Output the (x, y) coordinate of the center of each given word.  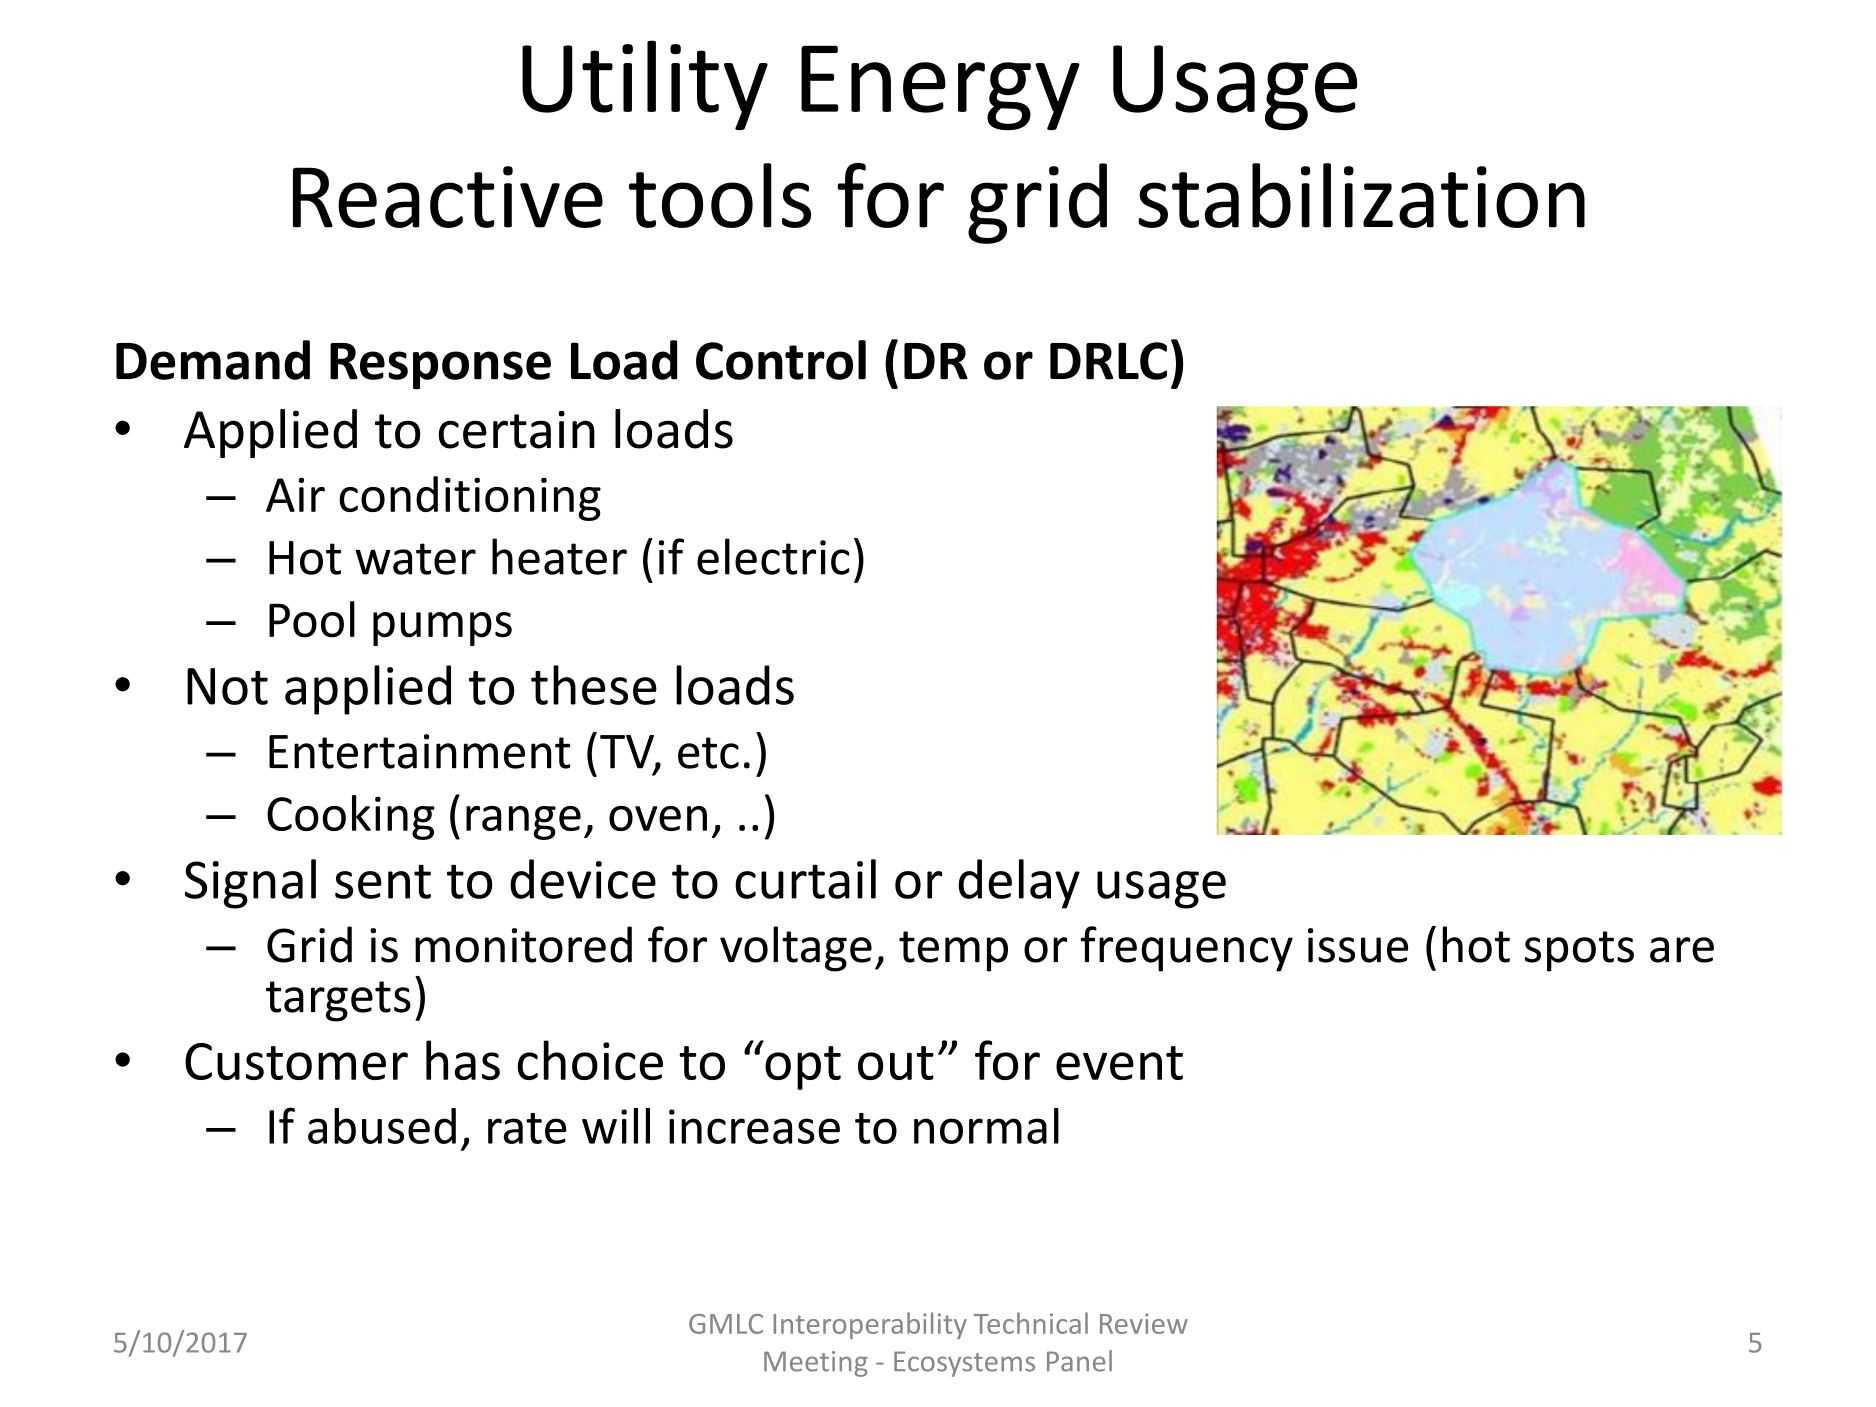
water (415, 559)
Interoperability (870, 1325)
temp (953, 951)
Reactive (448, 197)
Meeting (816, 1364)
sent (383, 881)
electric (773, 556)
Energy (940, 87)
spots (1579, 951)
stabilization (1361, 195)
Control (781, 360)
